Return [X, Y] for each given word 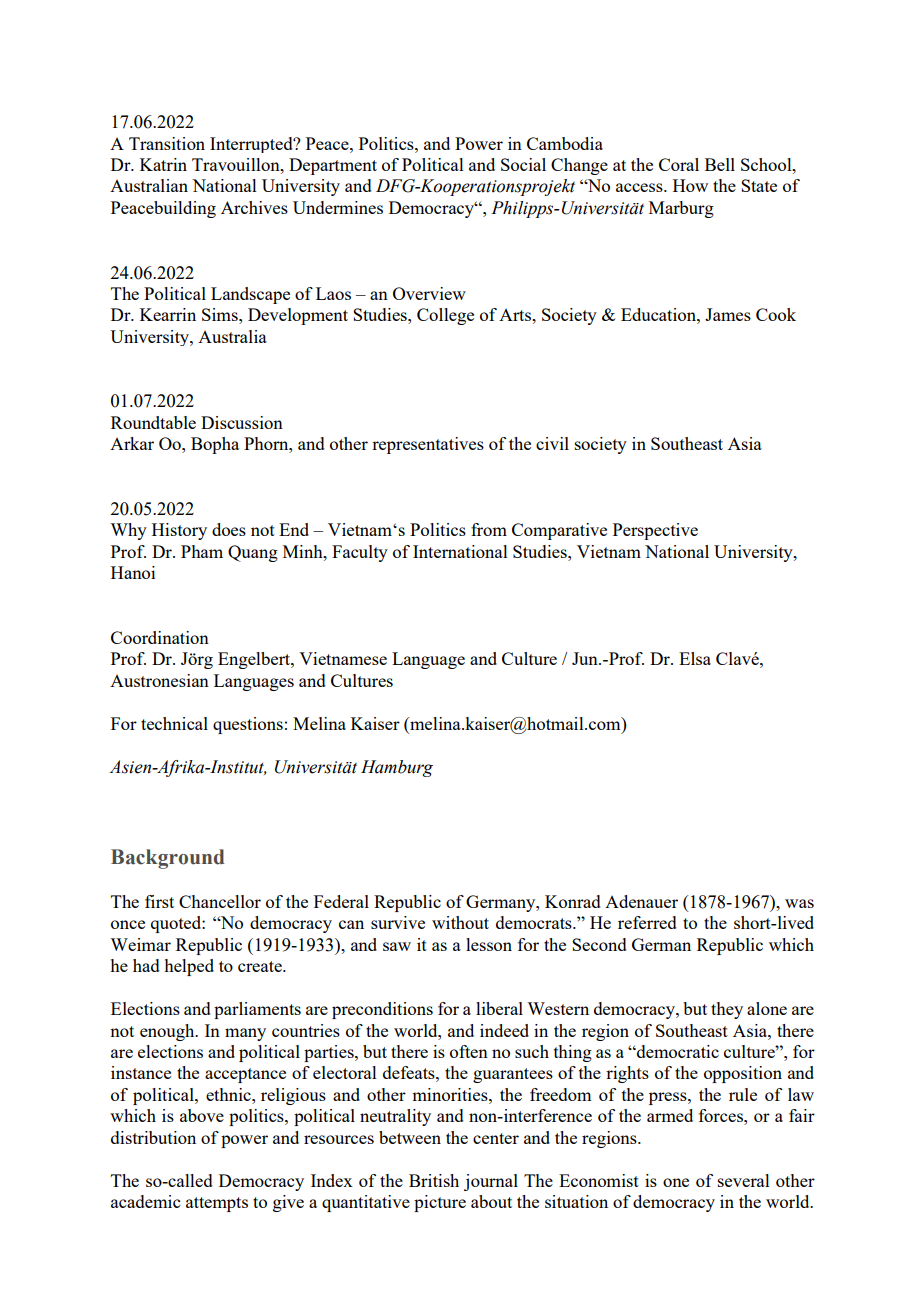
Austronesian [159, 680]
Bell [720, 164]
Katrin [163, 164]
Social [523, 164]
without [460, 922]
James [728, 314]
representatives [428, 445]
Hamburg [397, 768]
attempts [217, 1204]
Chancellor [220, 901]
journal [491, 1182]
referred [647, 922]
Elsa [695, 658]
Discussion [242, 422]
